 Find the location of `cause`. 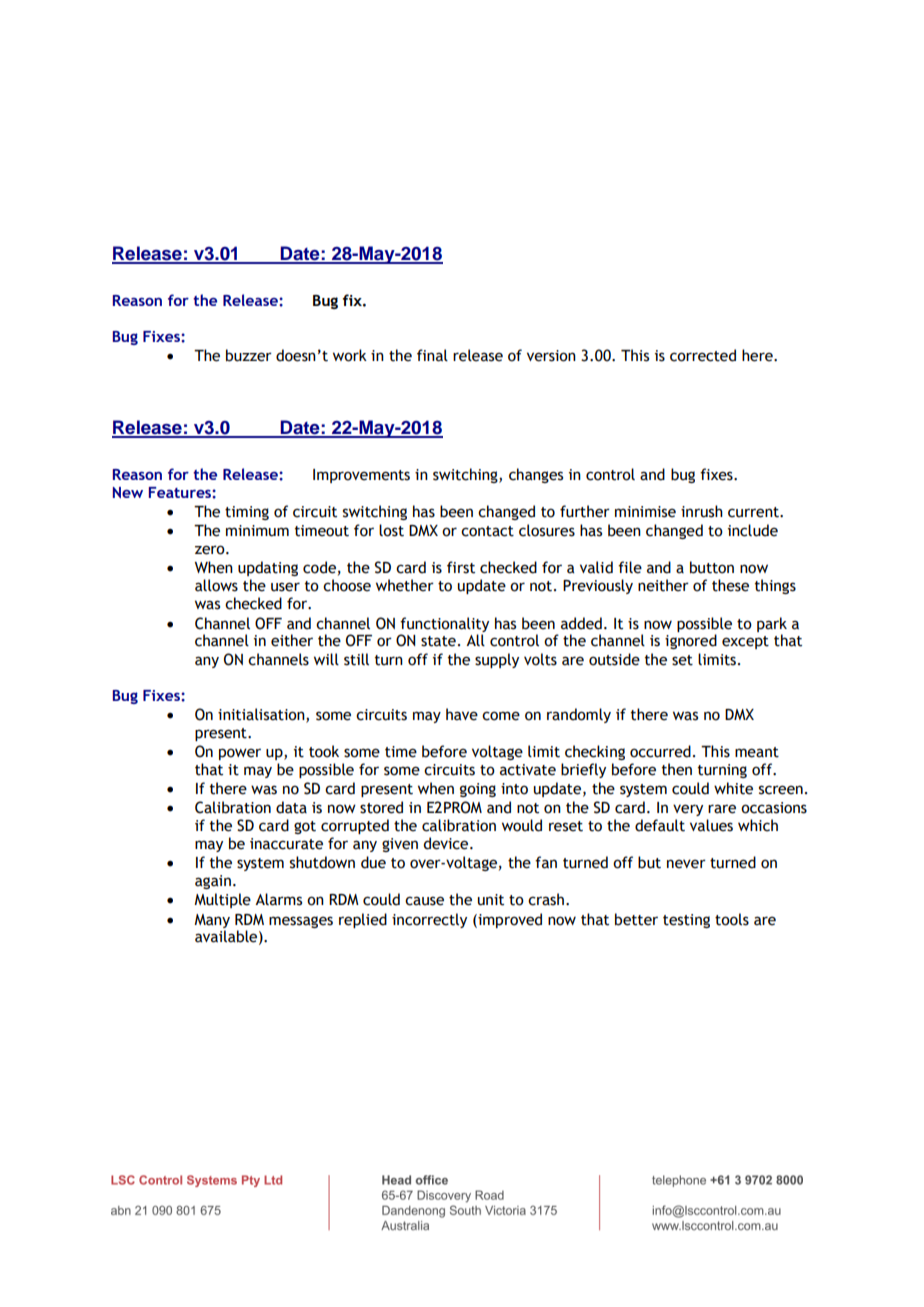

cause is located at coordinates (424, 901).
